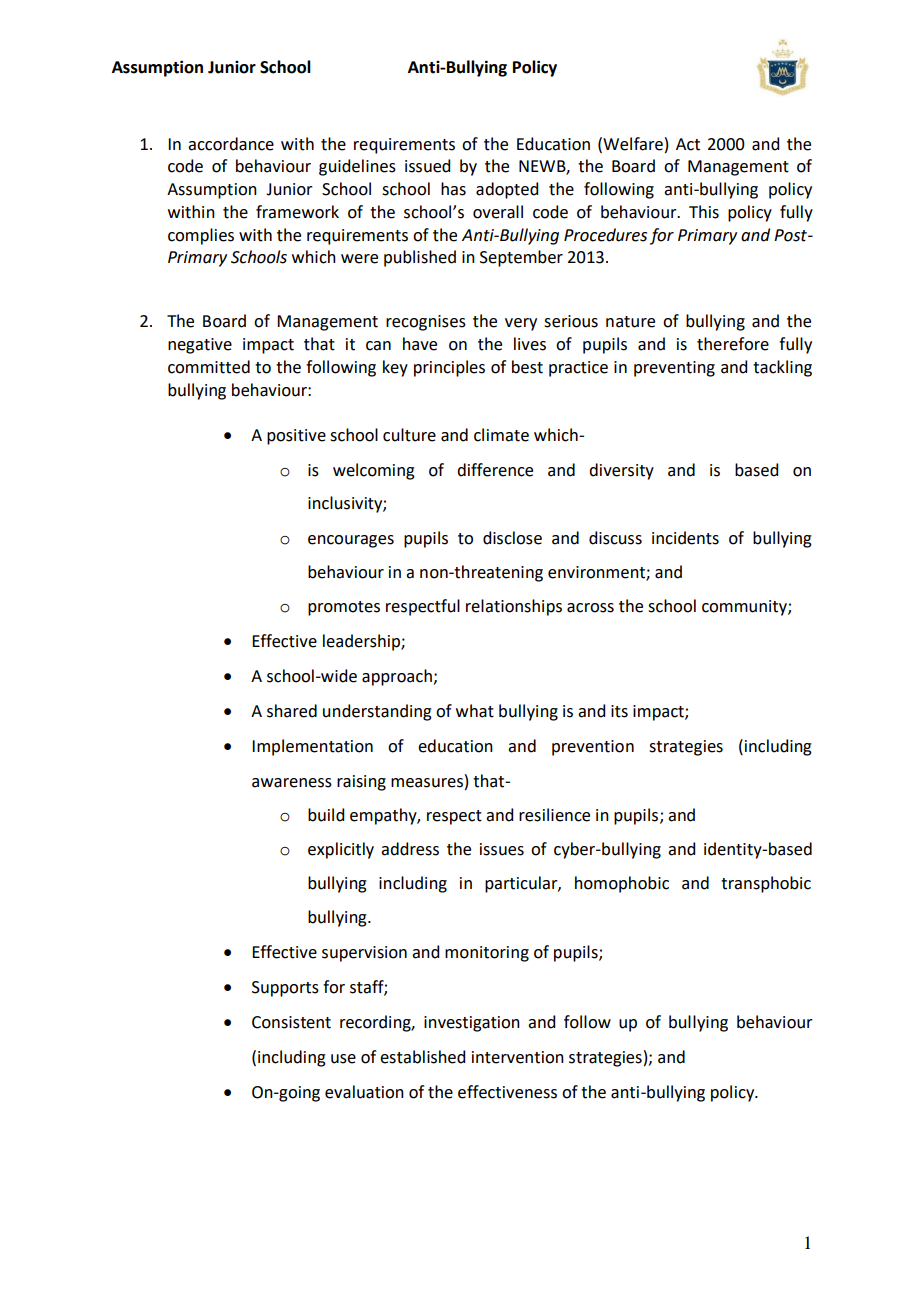  I want to click on accordance, so click(231, 144).
